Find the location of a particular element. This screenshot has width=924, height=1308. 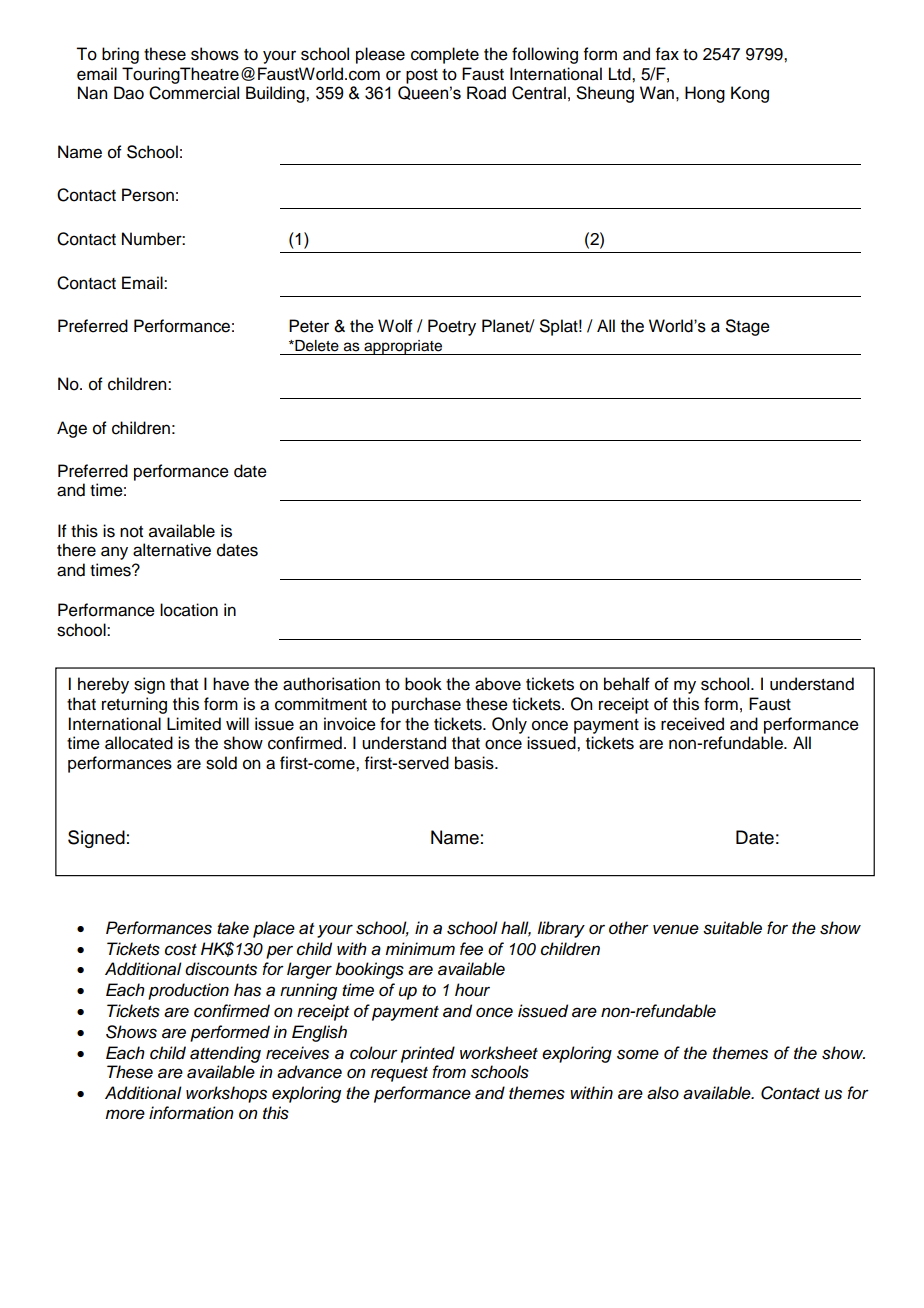

post is located at coordinates (422, 76).
